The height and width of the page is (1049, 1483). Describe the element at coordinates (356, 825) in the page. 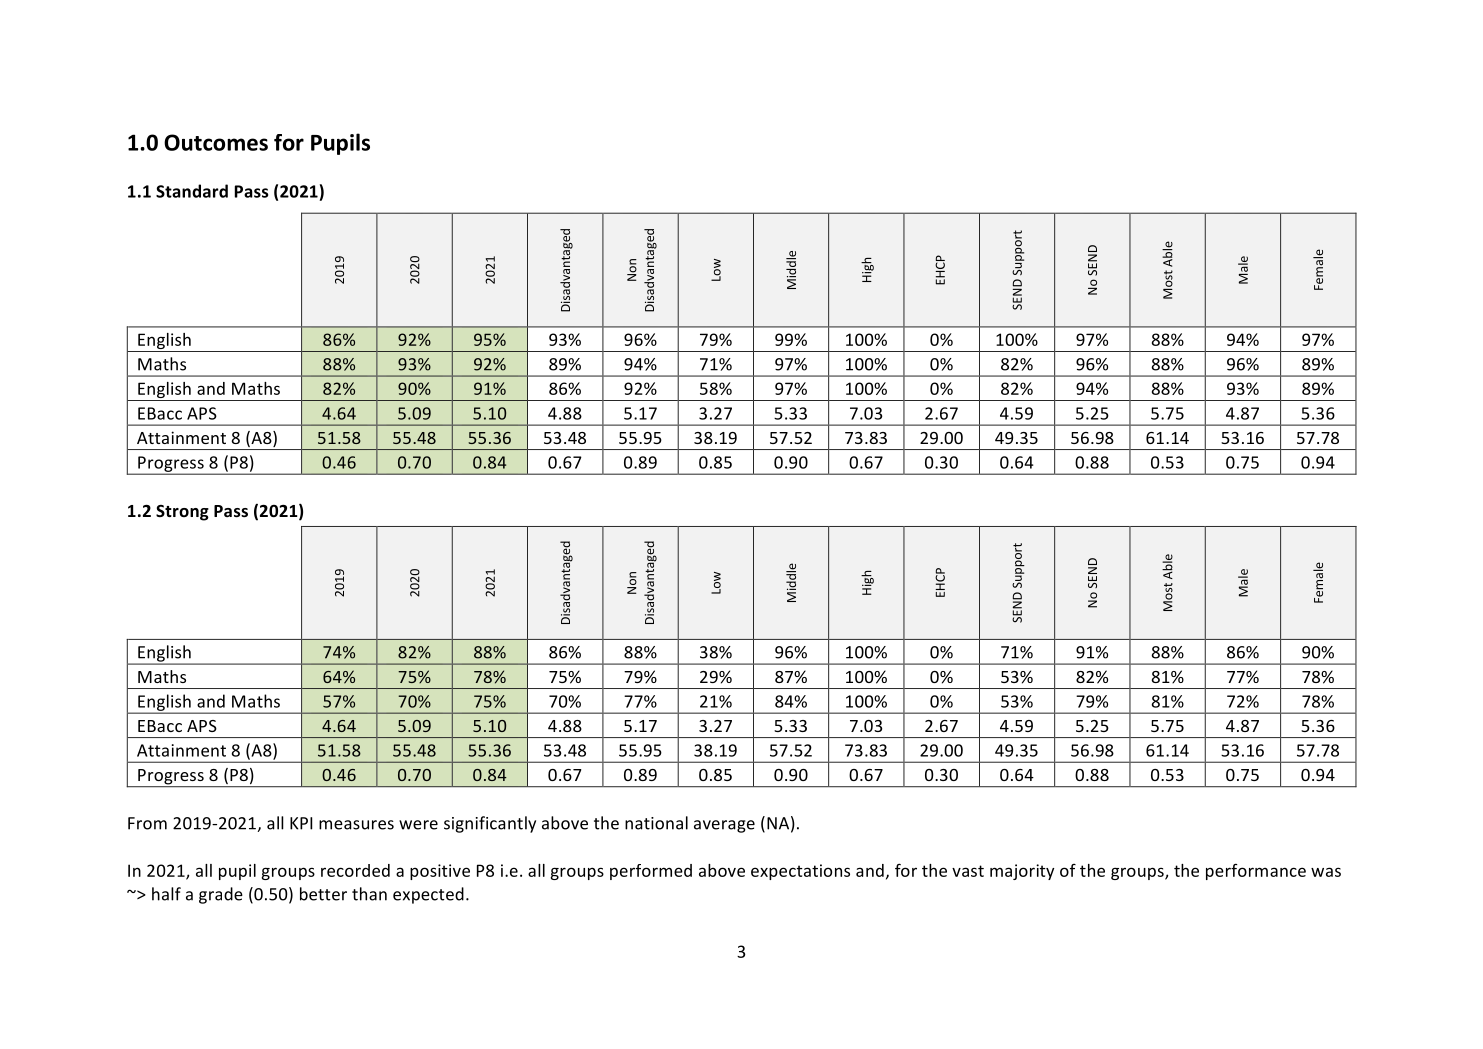

I see `measures` at that location.
